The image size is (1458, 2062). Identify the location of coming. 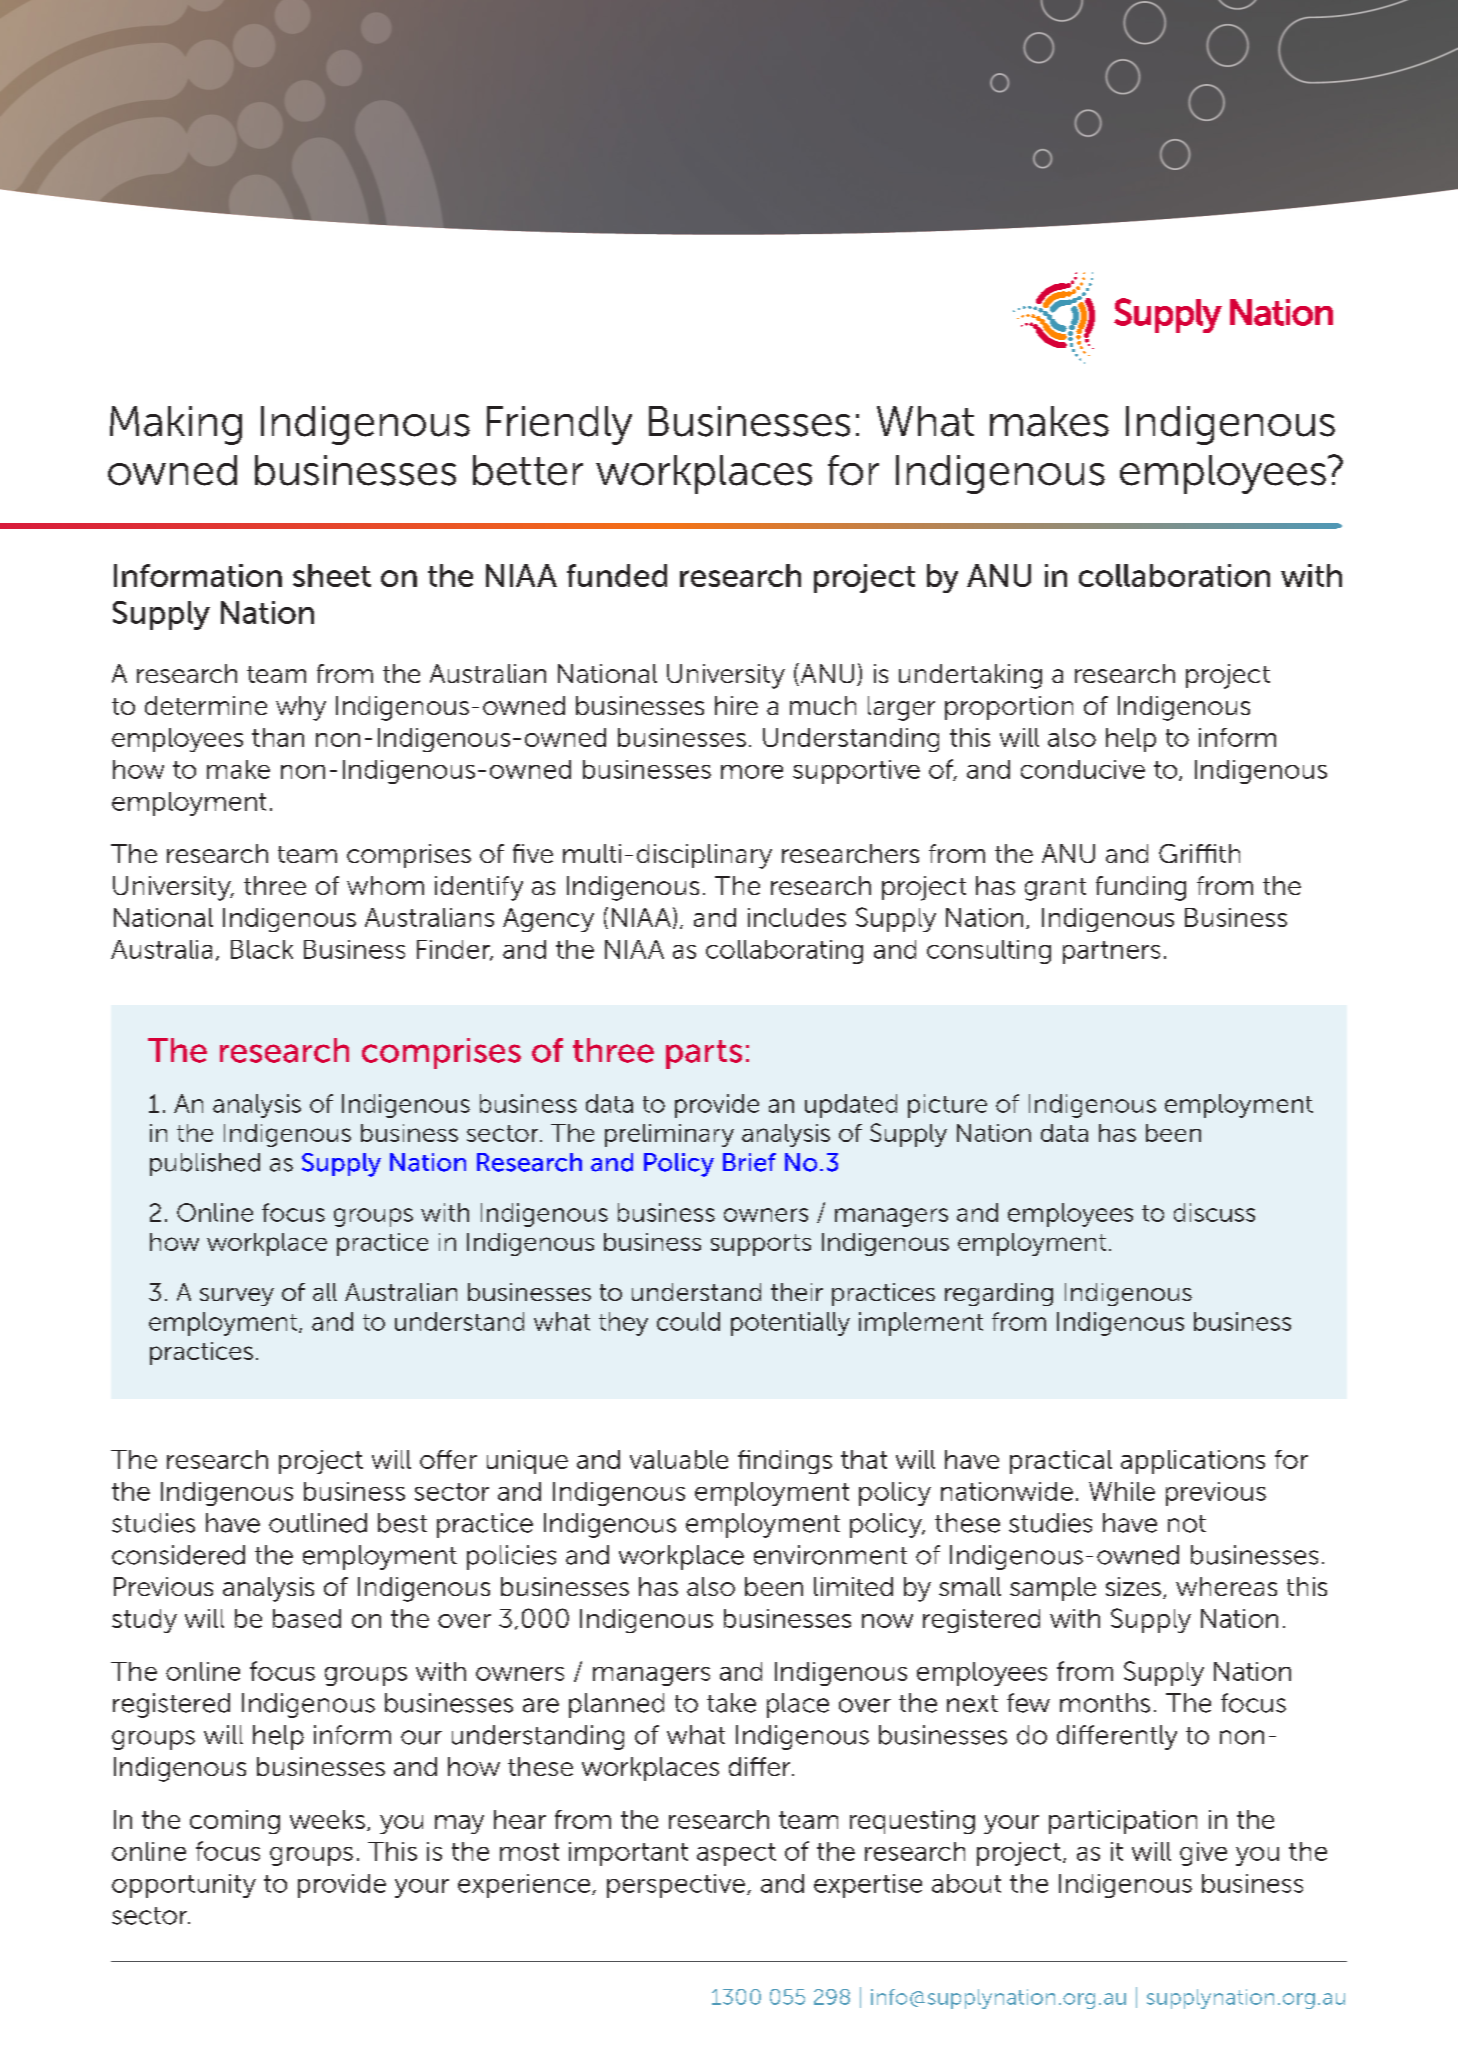
(235, 1822).
